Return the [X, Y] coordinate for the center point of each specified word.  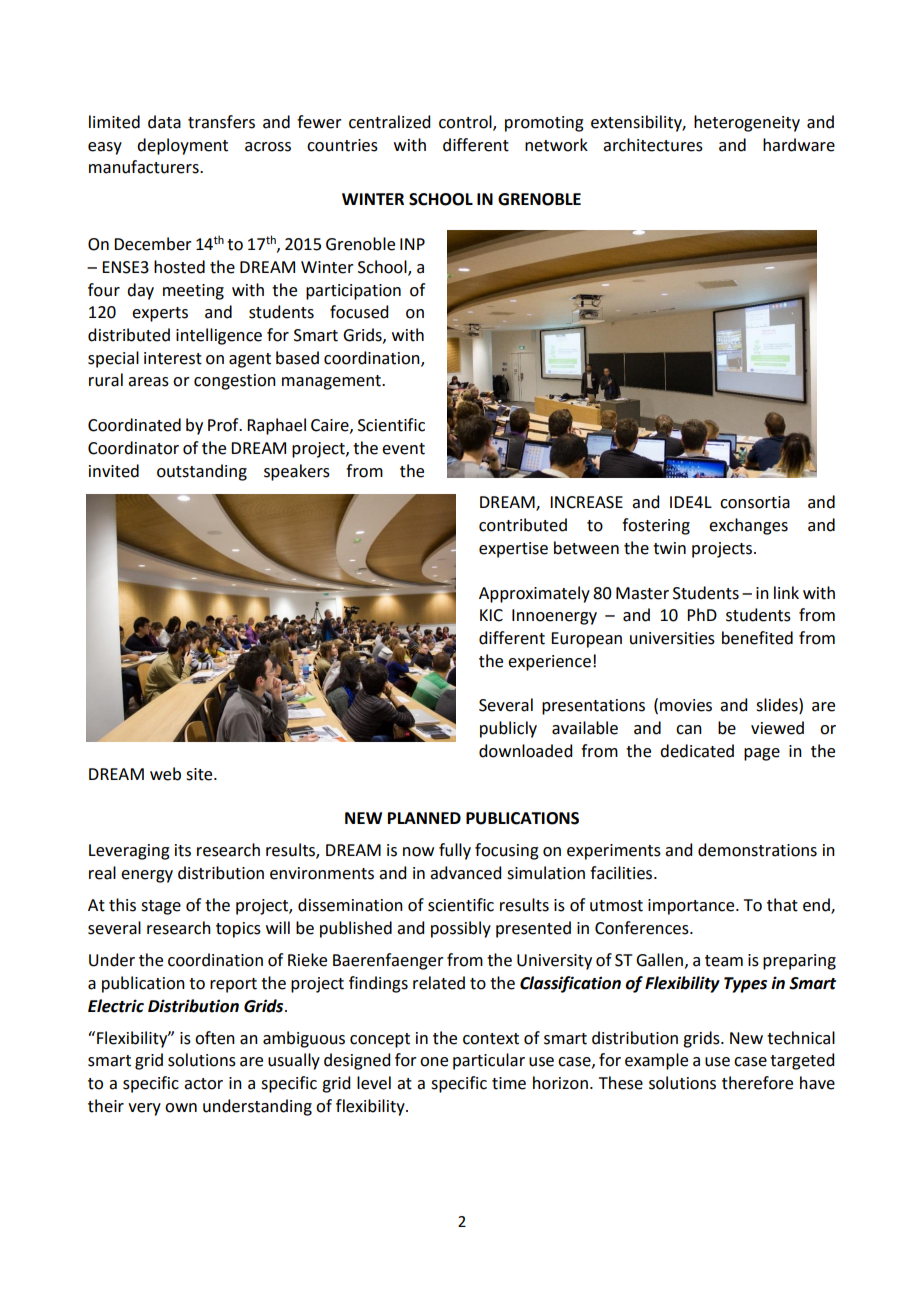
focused [359, 312]
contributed [523, 525]
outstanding [202, 472]
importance [692, 907]
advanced [465, 873]
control [466, 122]
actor [203, 1084]
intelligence [219, 336]
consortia [755, 502]
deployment [182, 146]
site [200, 774]
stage [161, 907]
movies [686, 705]
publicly [508, 729]
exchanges [748, 526]
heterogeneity [747, 123]
